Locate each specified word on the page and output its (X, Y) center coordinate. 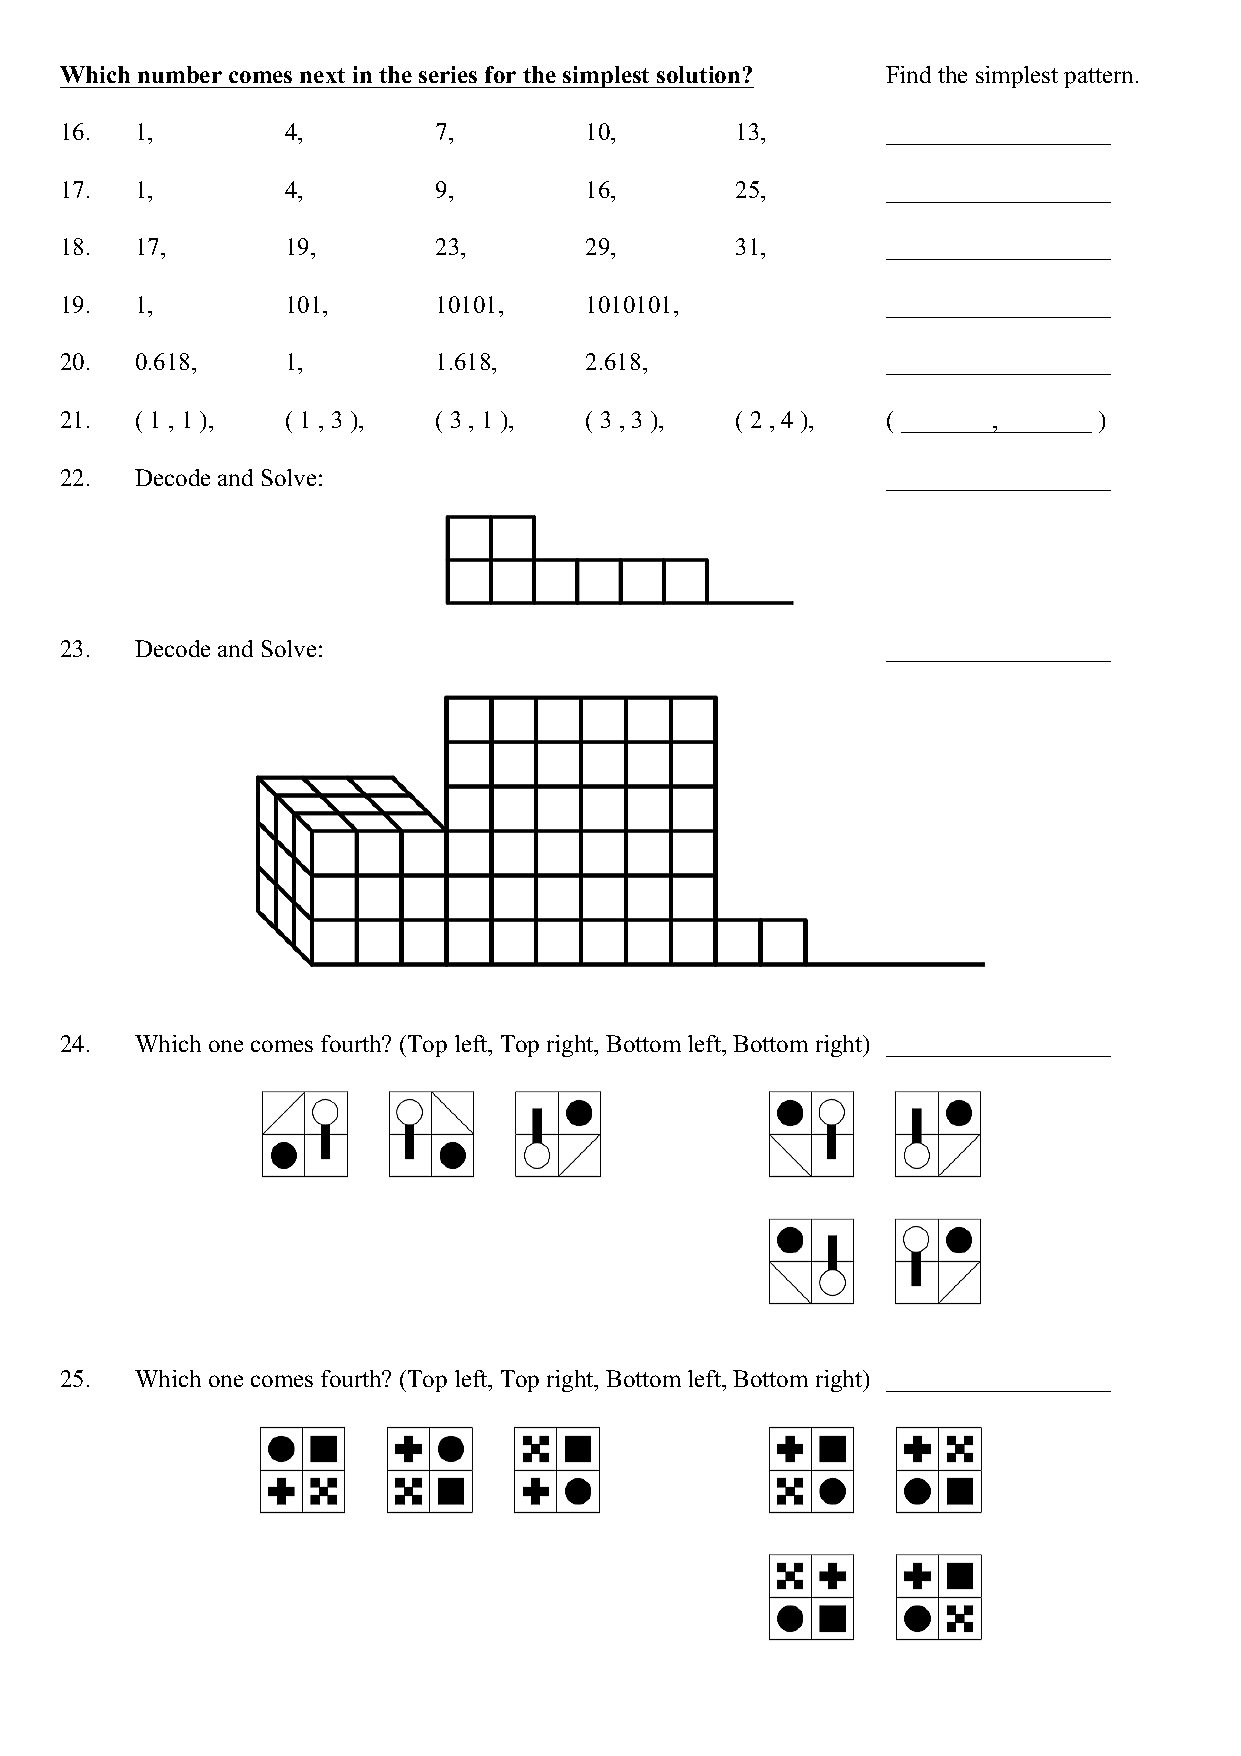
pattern (1100, 78)
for (500, 74)
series (448, 74)
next (322, 75)
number (180, 74)
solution (698, 74)
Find (908, 74)
